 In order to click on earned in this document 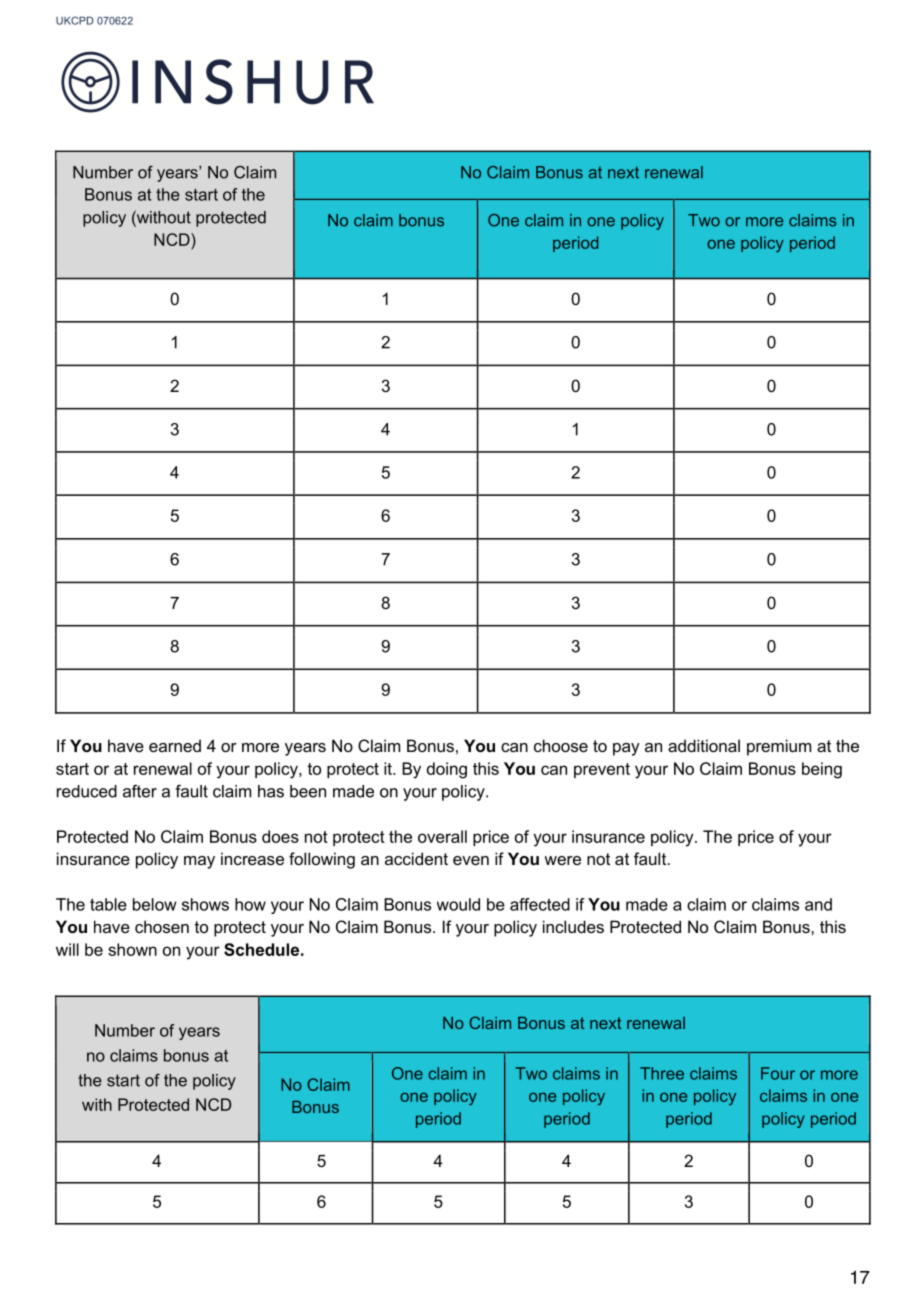, I will do `click(175, 745)`.
